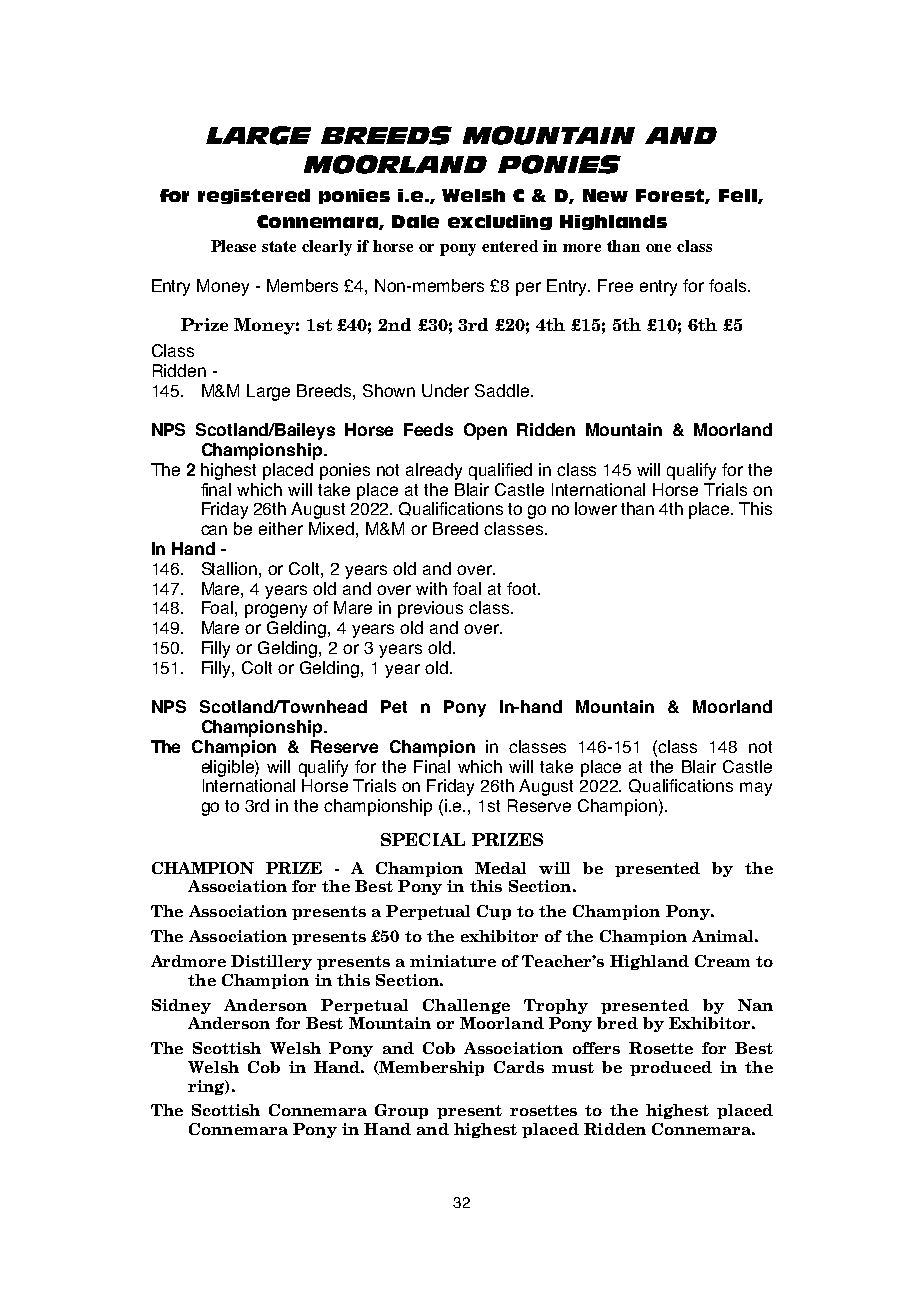 This screenshot has width=924, height=1308. What do you see at coordinates (254, 196) in the screenshot?
I see `registered` at bounding box center [254, 196].
